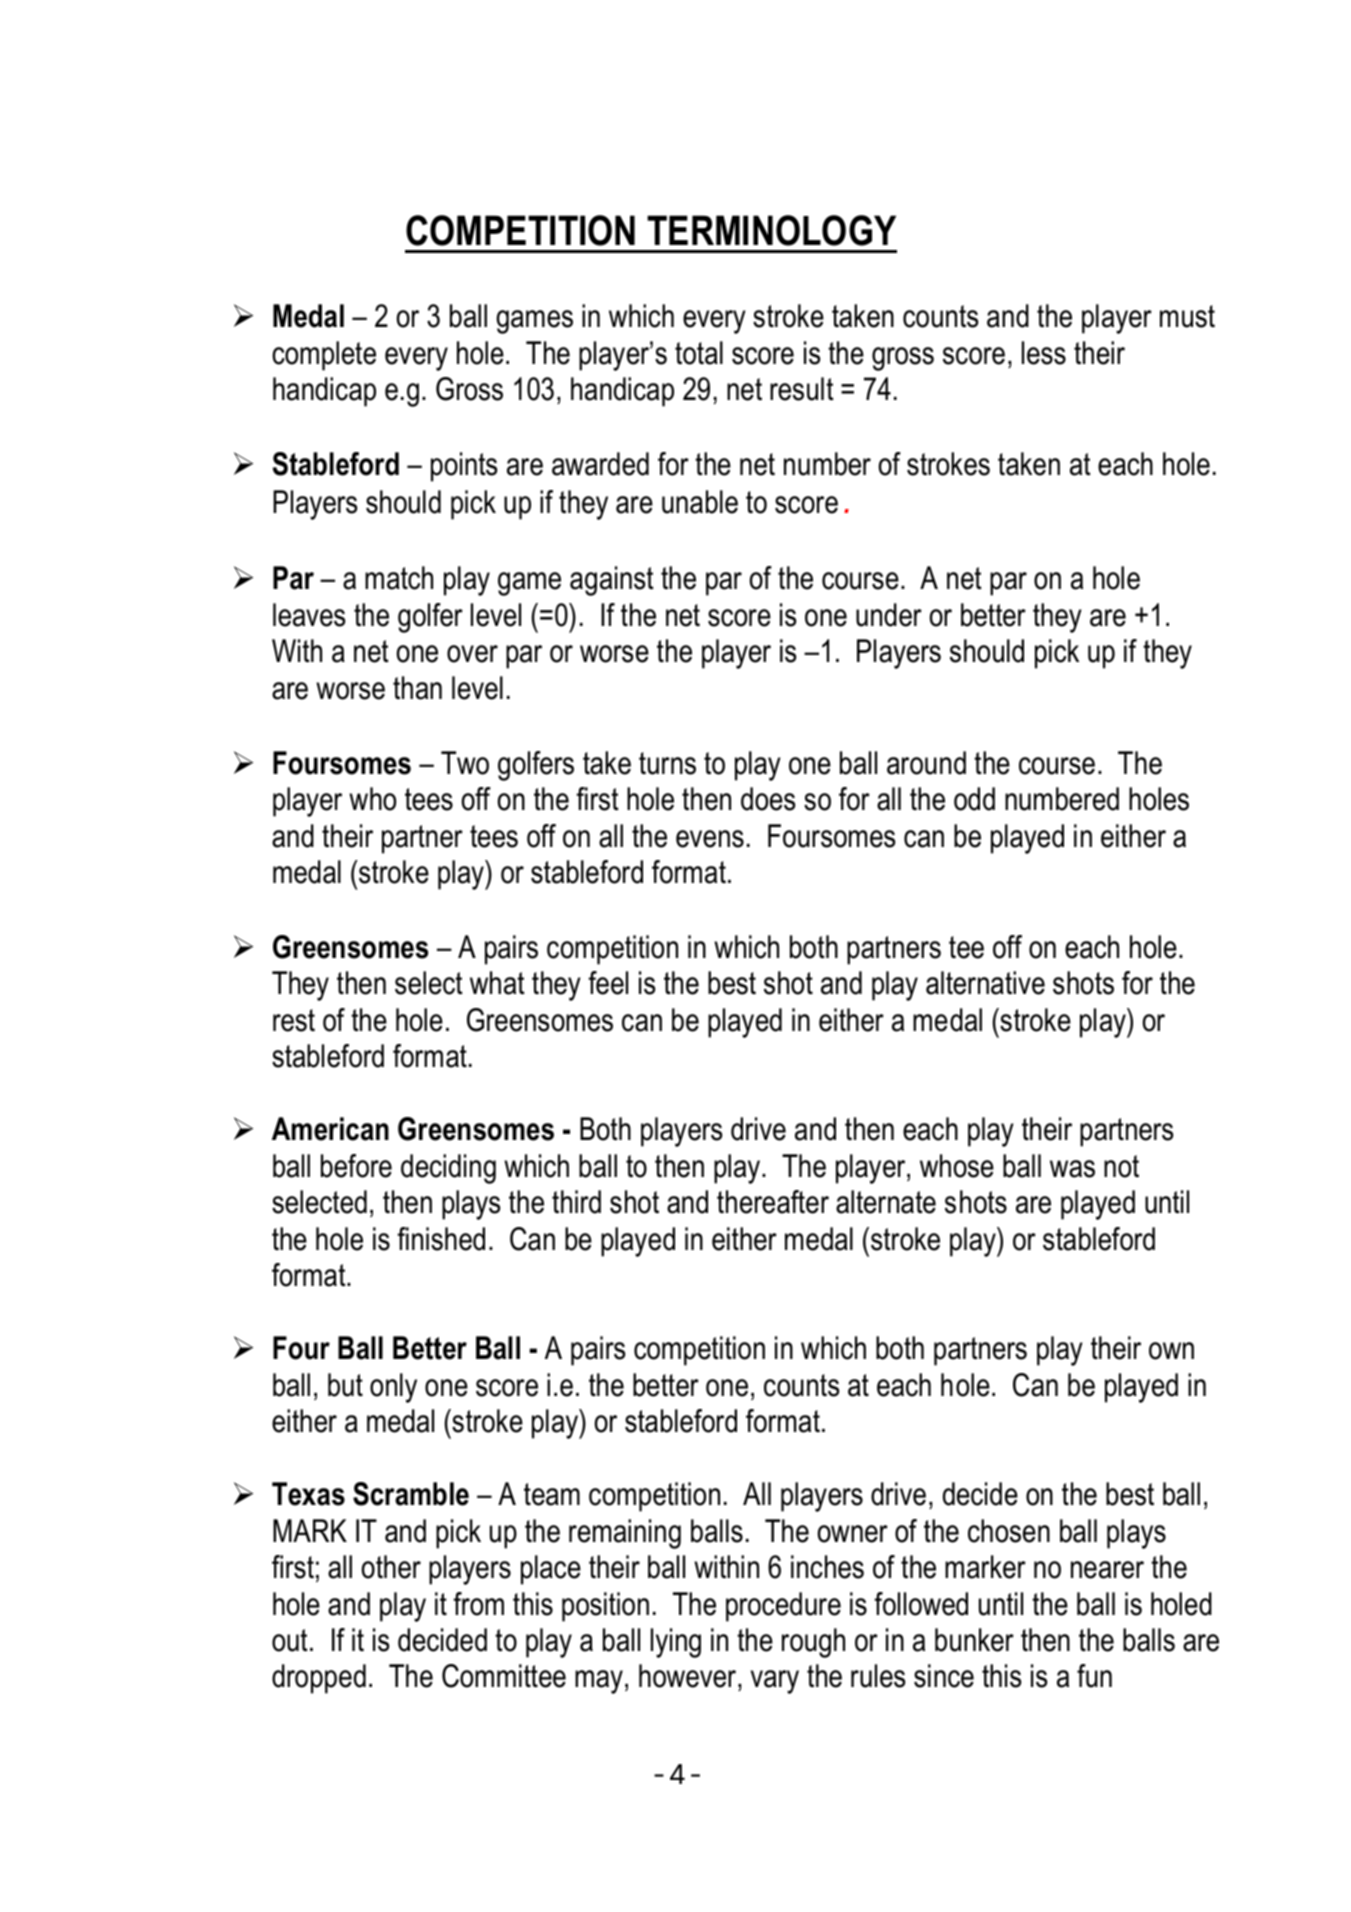 The image size is (1351, 1912). What do you see at coordinates (889, 615) in the screenshot?
I see `under` at bounding box center [889, 615].
